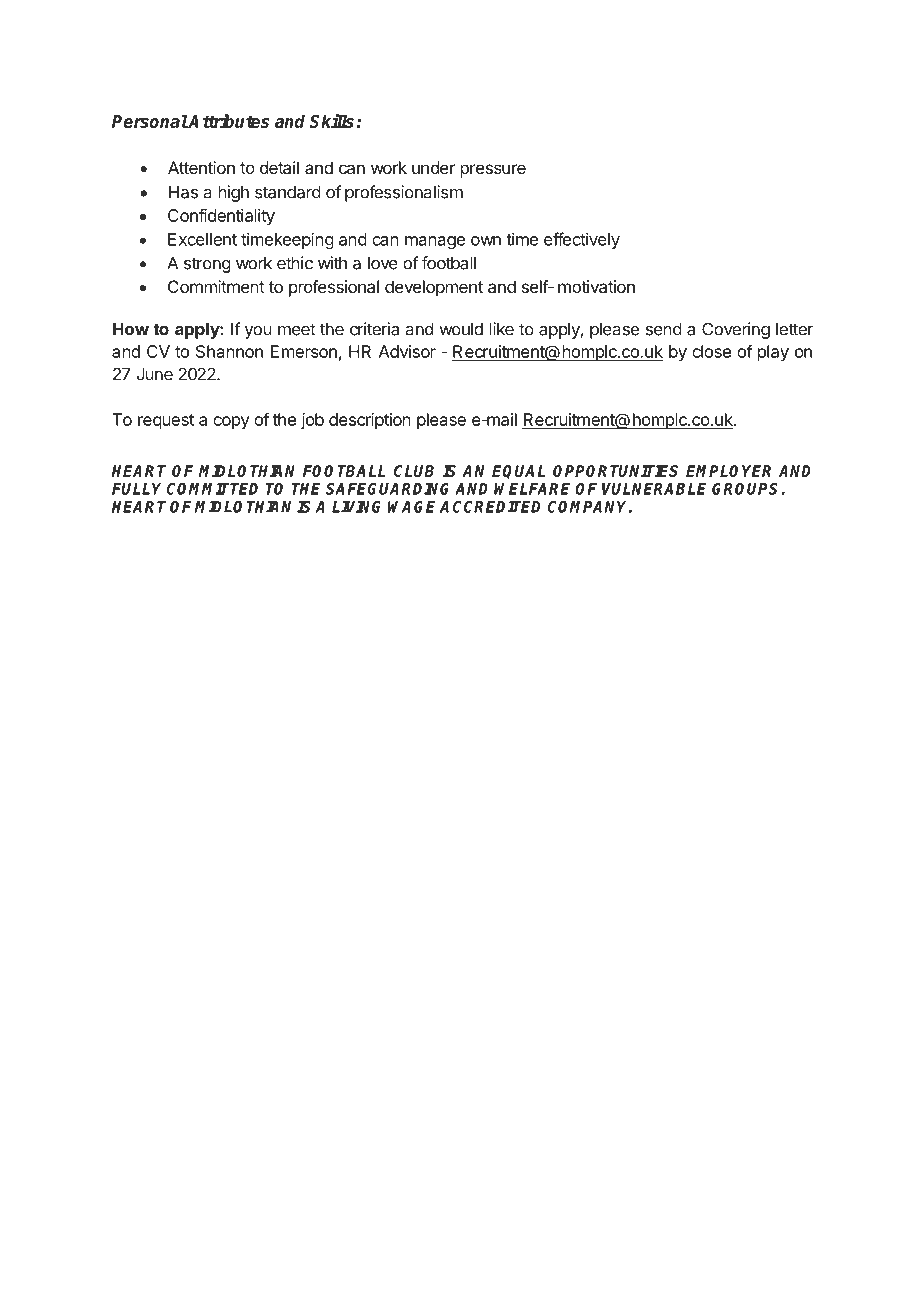 Image resolution: width=924 pixels, height=1308 pixels. Describe the element at coordinates (228, 121) in the screenshot. I see `Attributes` at that location.
